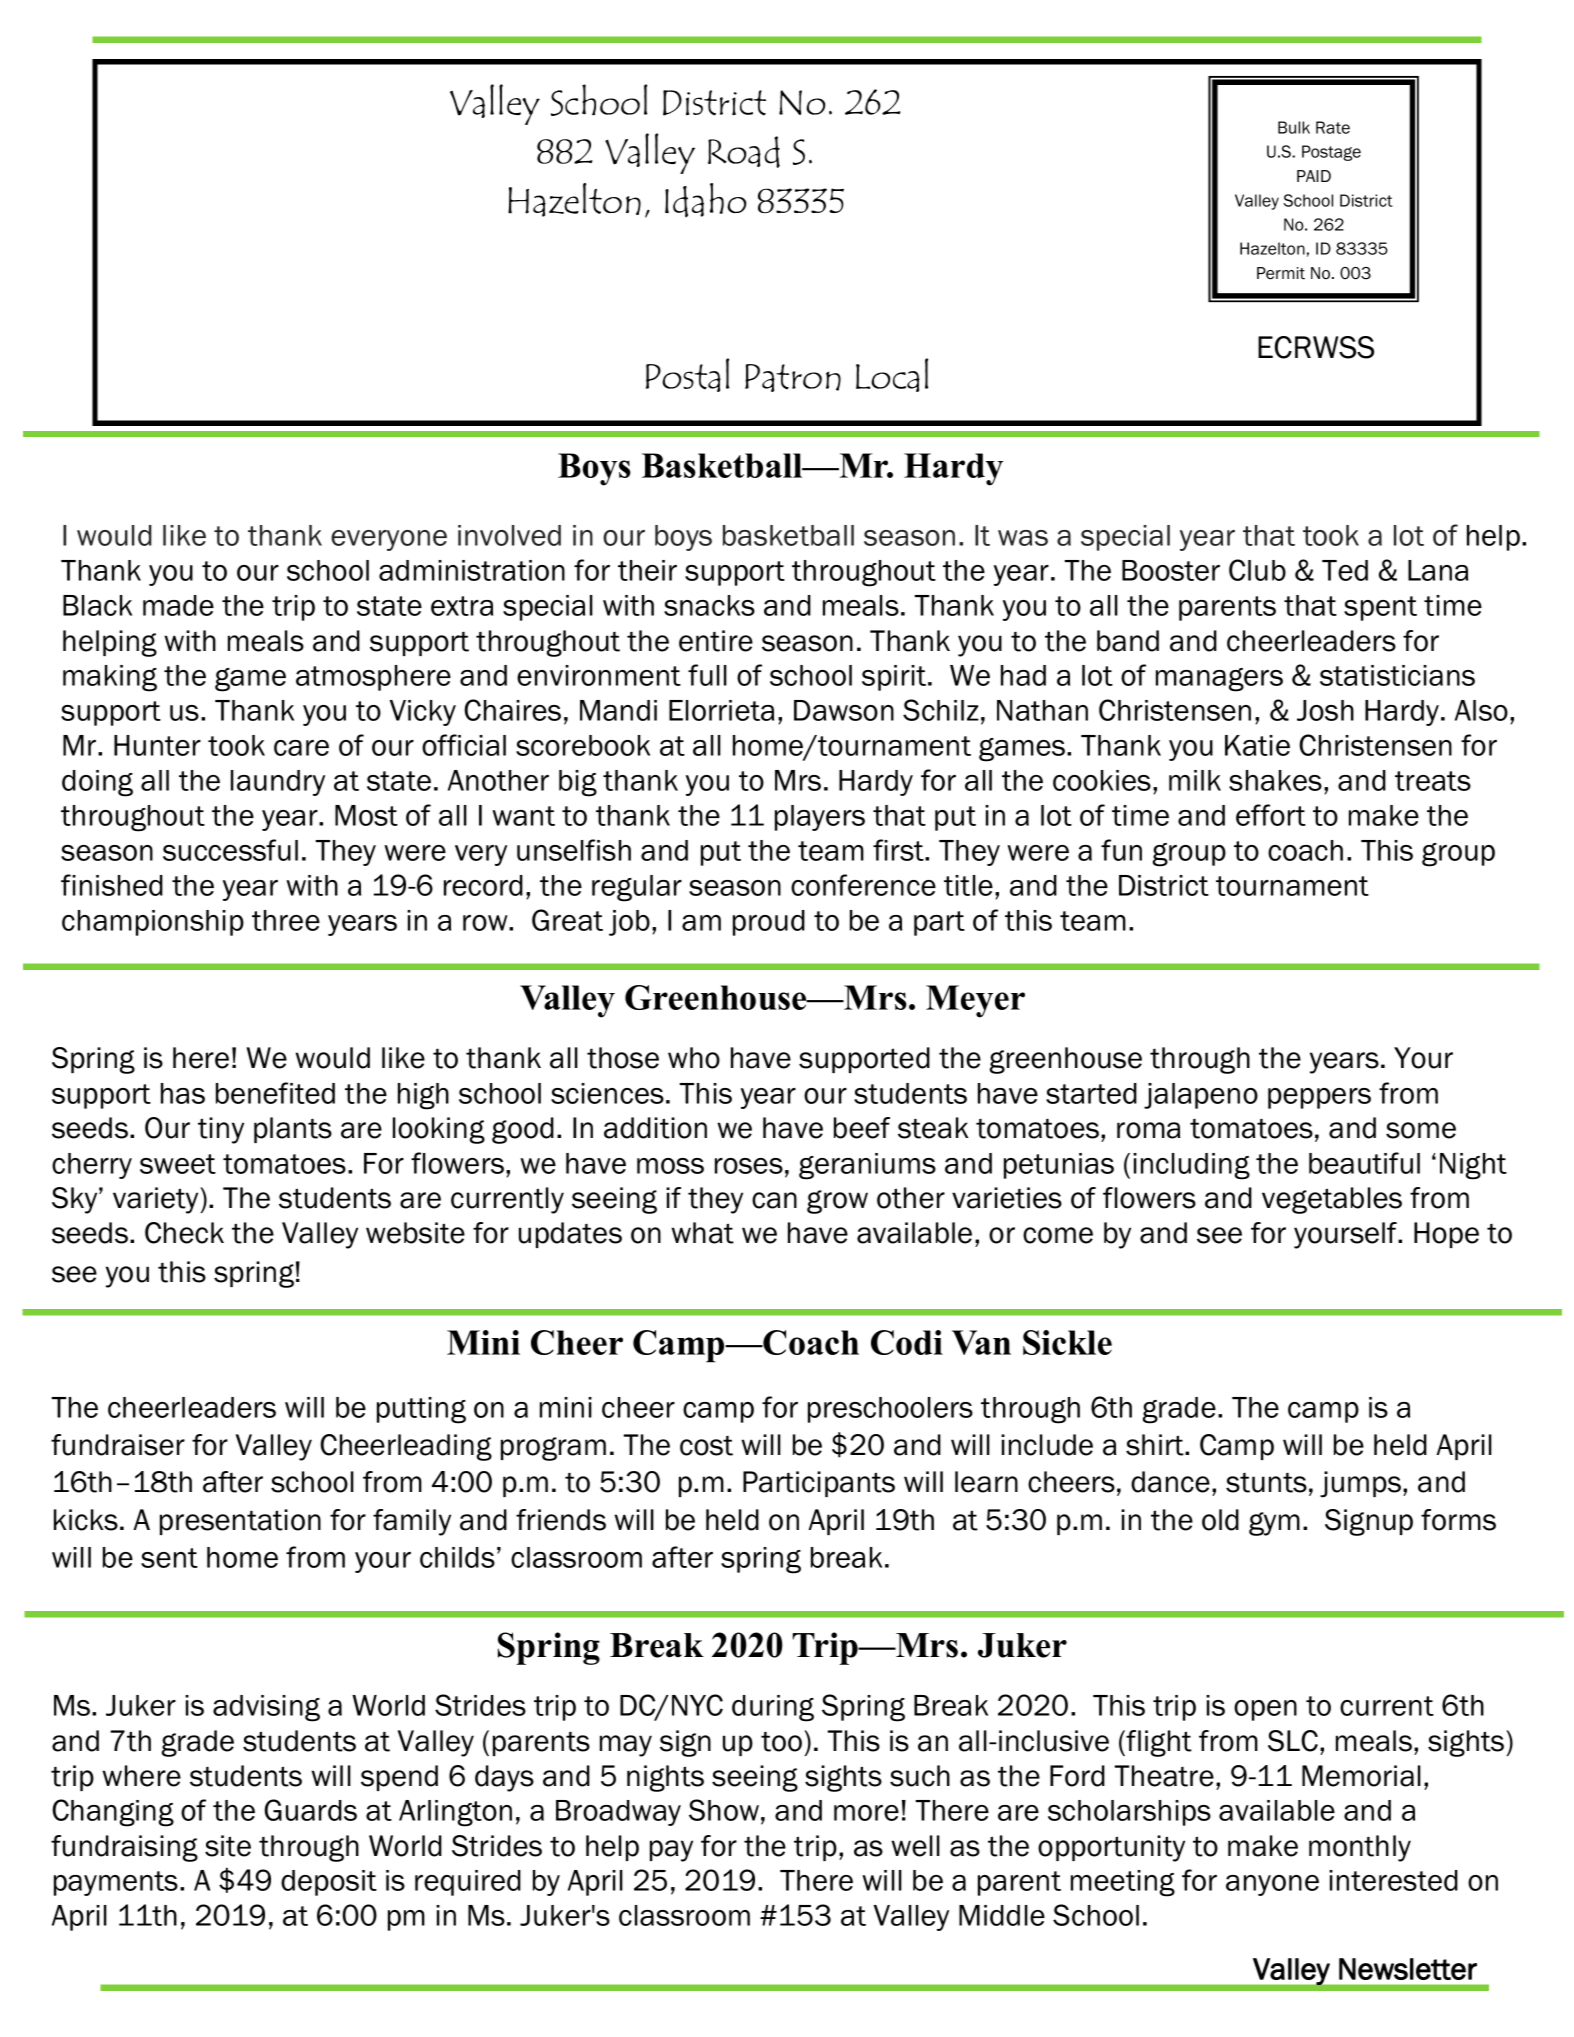  What do you see at coordinates (705, 200) in the document?
I see `Idaho` at bounding box center [705, 200].
